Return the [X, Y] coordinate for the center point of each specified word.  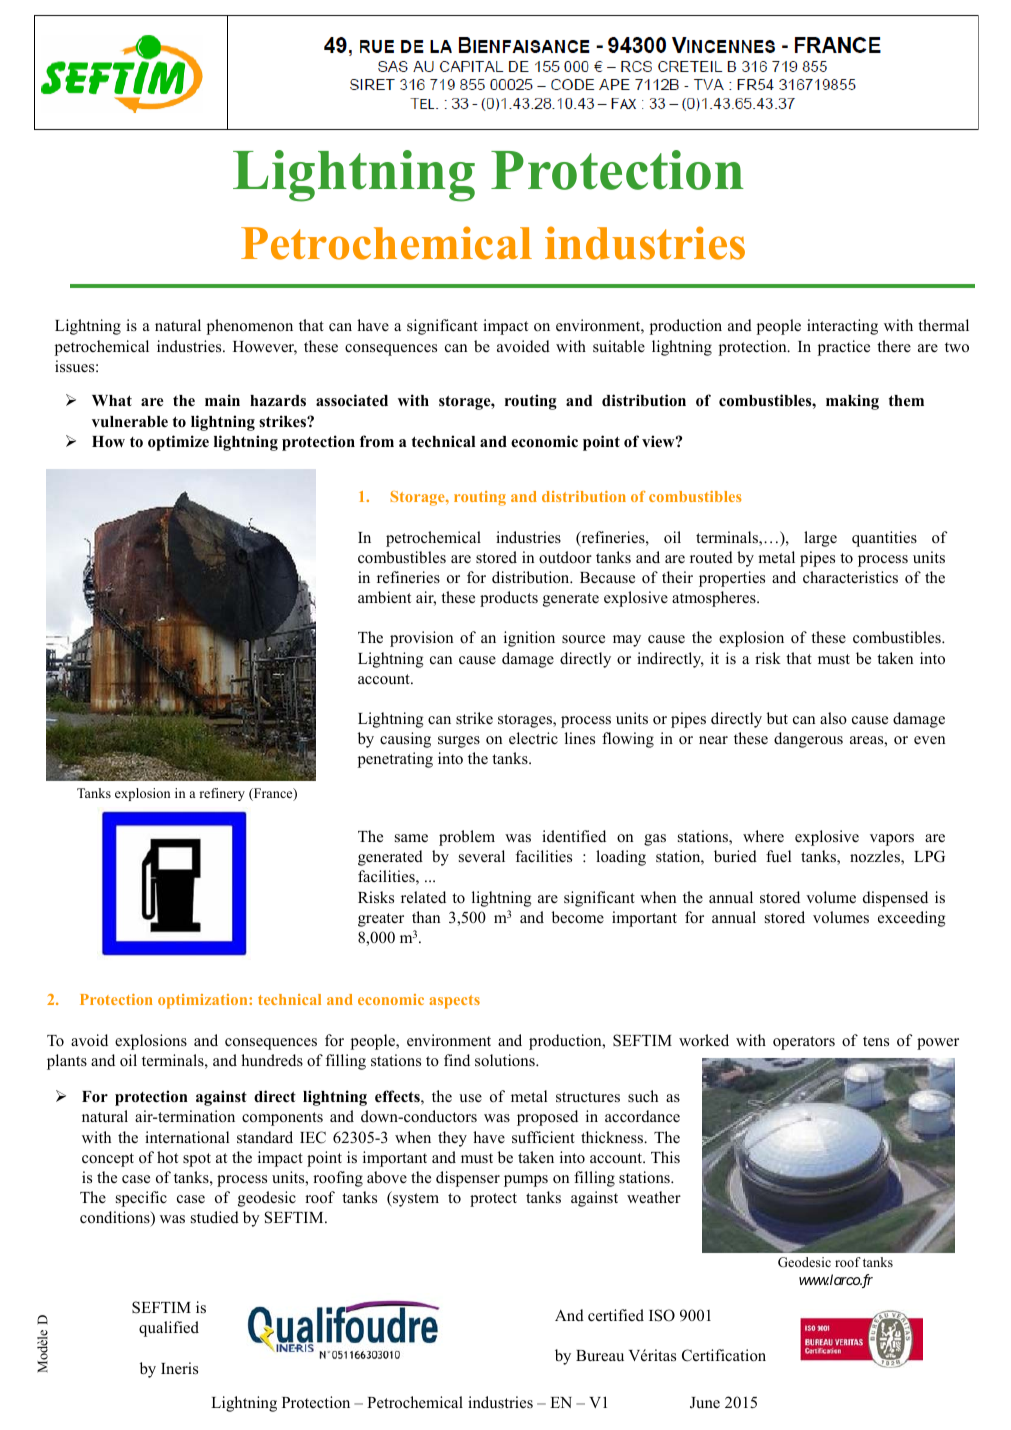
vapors [892, 840]
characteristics [850, 577]
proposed [547, 1118]
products [509, 599]
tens [876, 1041]
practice [844, 348]
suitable [619, 346]
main [222, 400]
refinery [222, 794]
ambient [384, 597]
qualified [169, 1329]
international [187, 1137]
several [482, 856]
